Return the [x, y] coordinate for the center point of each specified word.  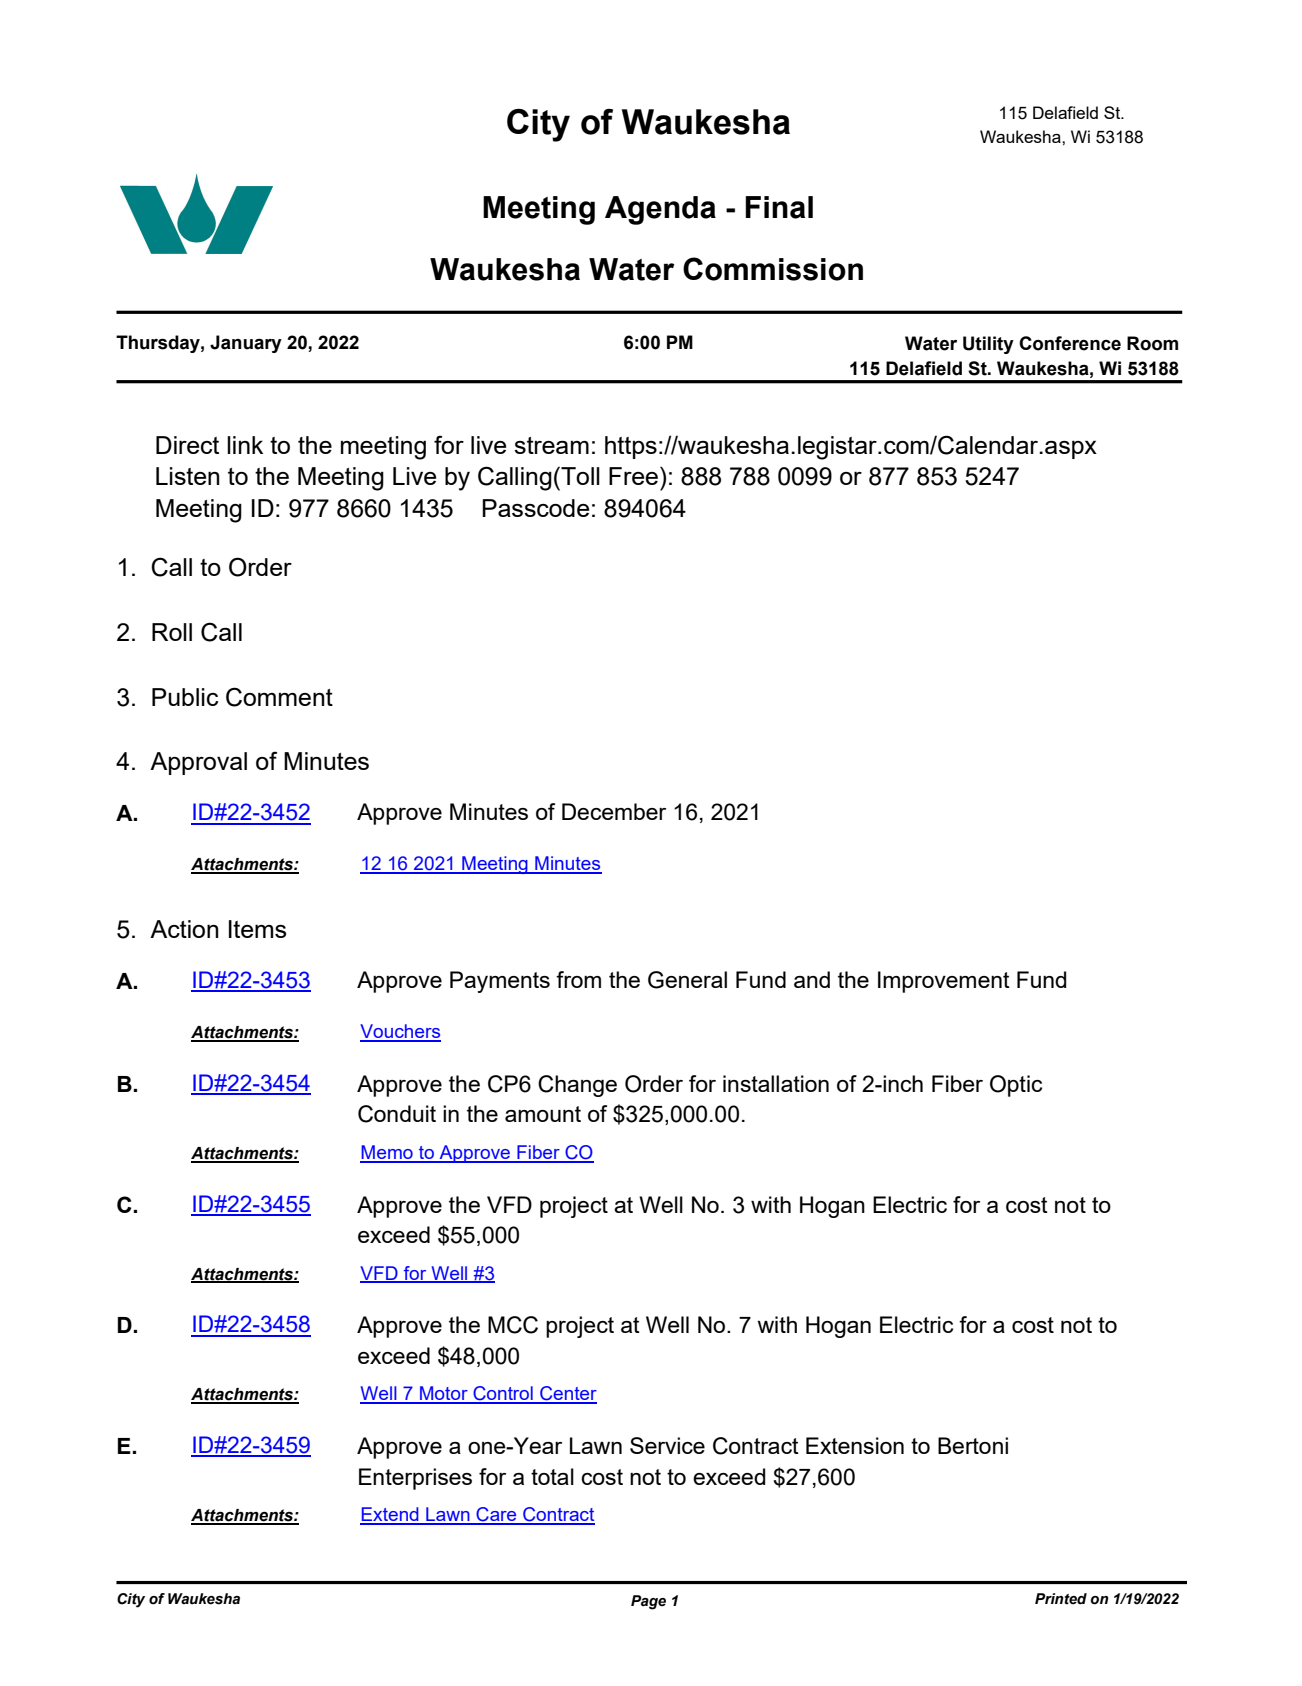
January [246, 344]
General [687, 980]
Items [257, 929]
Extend [390, 1515]
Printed [1061, 1599]
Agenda [660, 210]
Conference [1070, 343]
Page [648, 1602]
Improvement [944, 982]
